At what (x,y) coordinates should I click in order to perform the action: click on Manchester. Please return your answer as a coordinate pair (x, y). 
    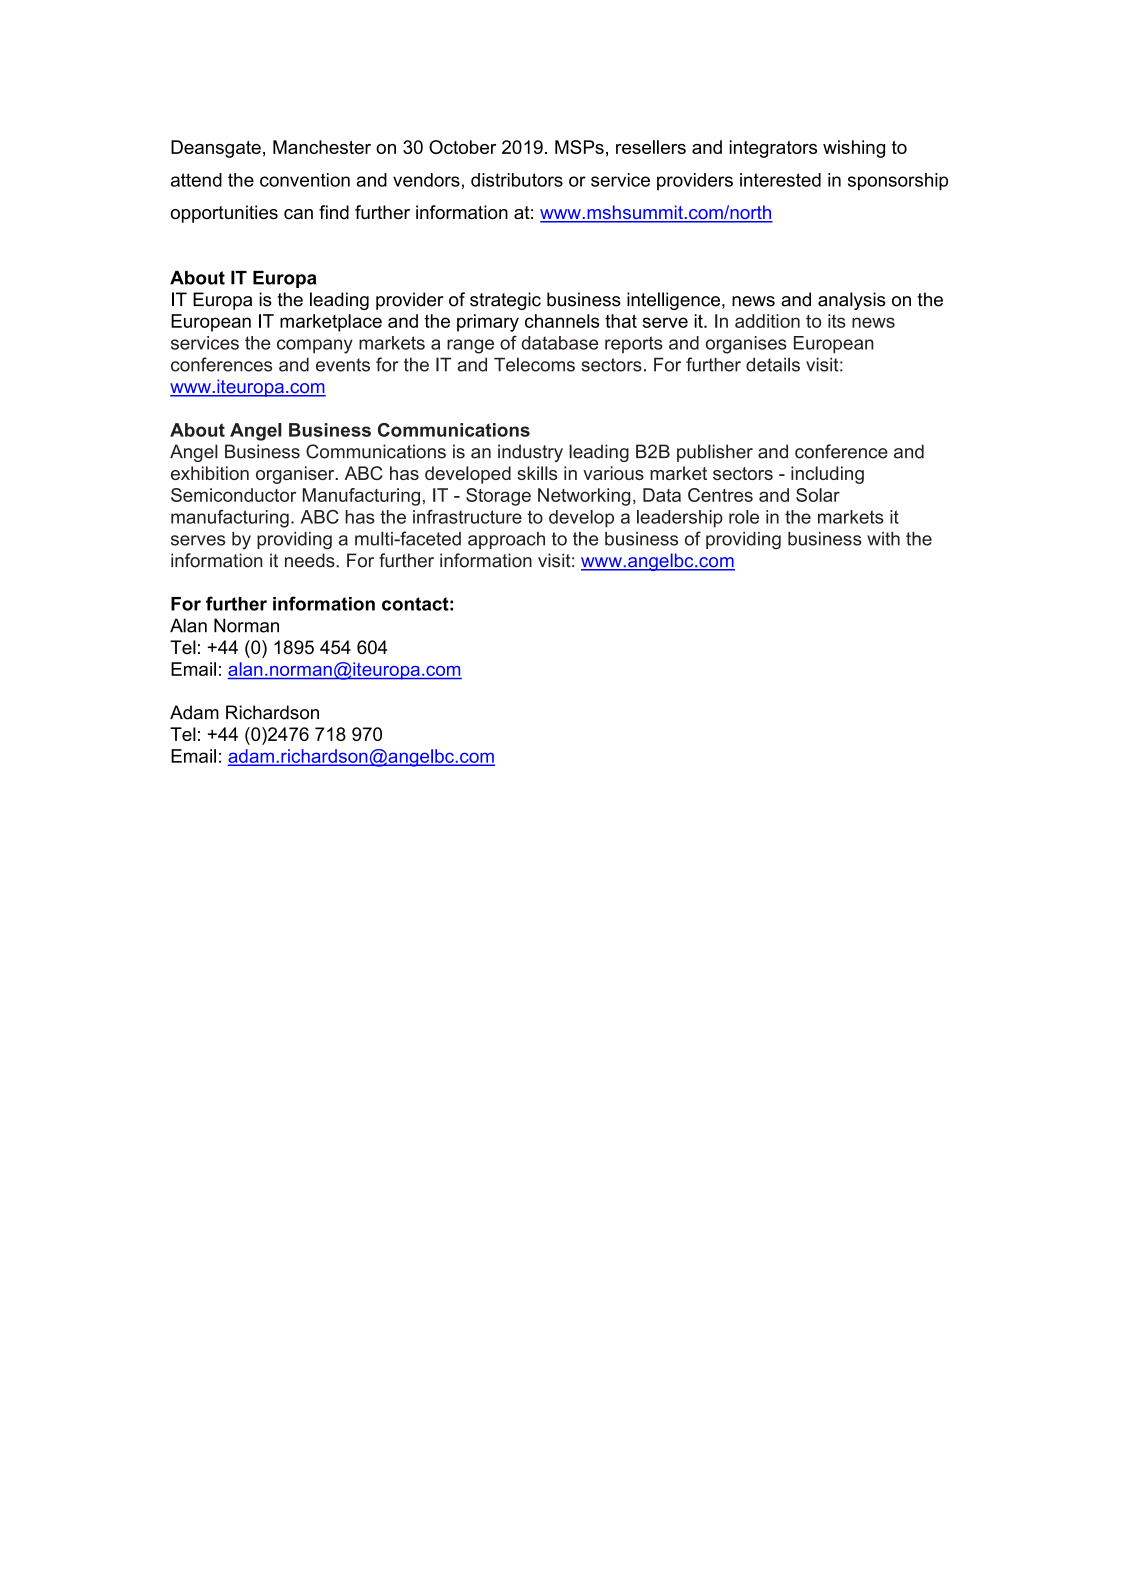
    Looking at the image, I should click on (322, 147).
